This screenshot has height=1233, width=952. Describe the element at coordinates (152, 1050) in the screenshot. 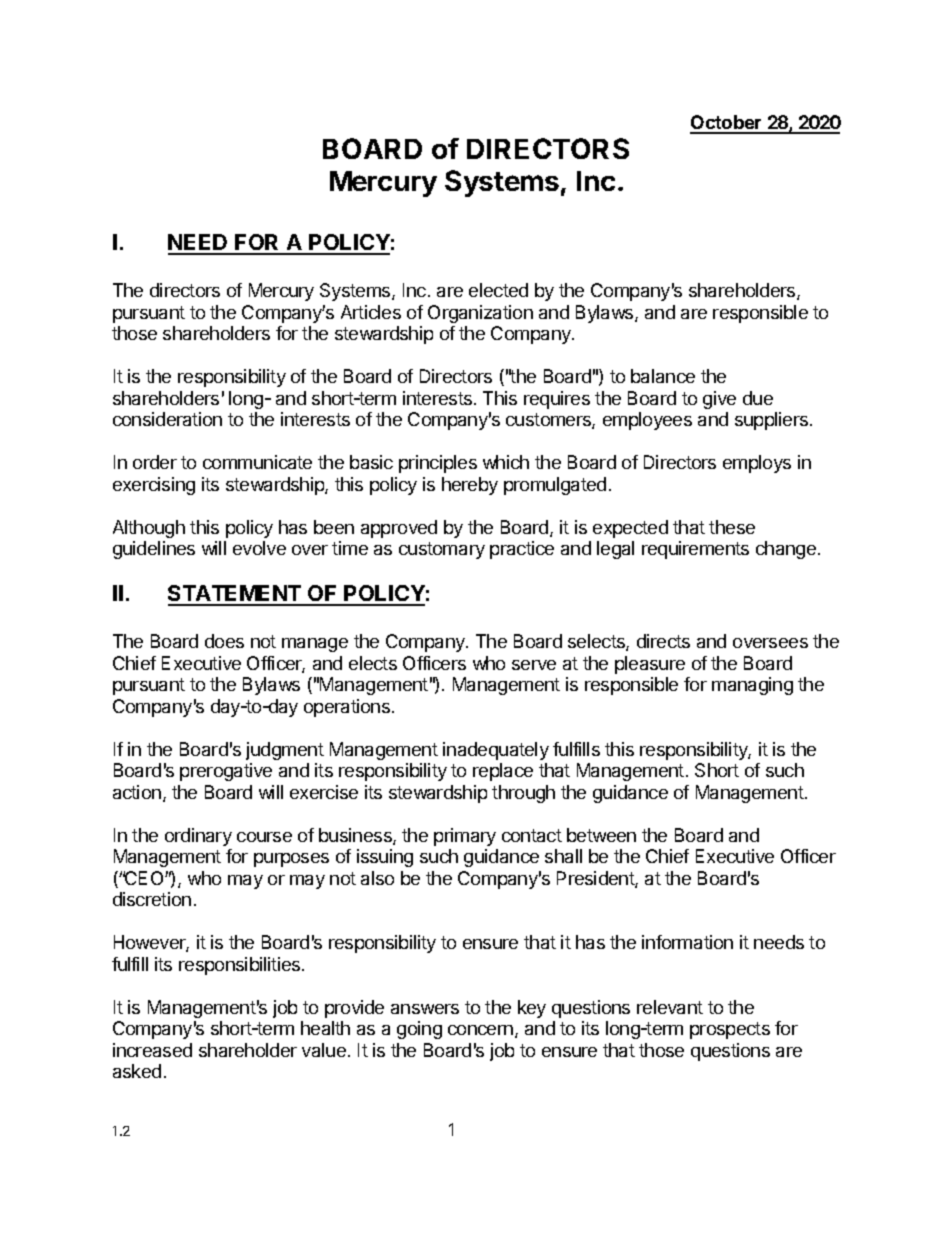

I see `increased` at that location.
